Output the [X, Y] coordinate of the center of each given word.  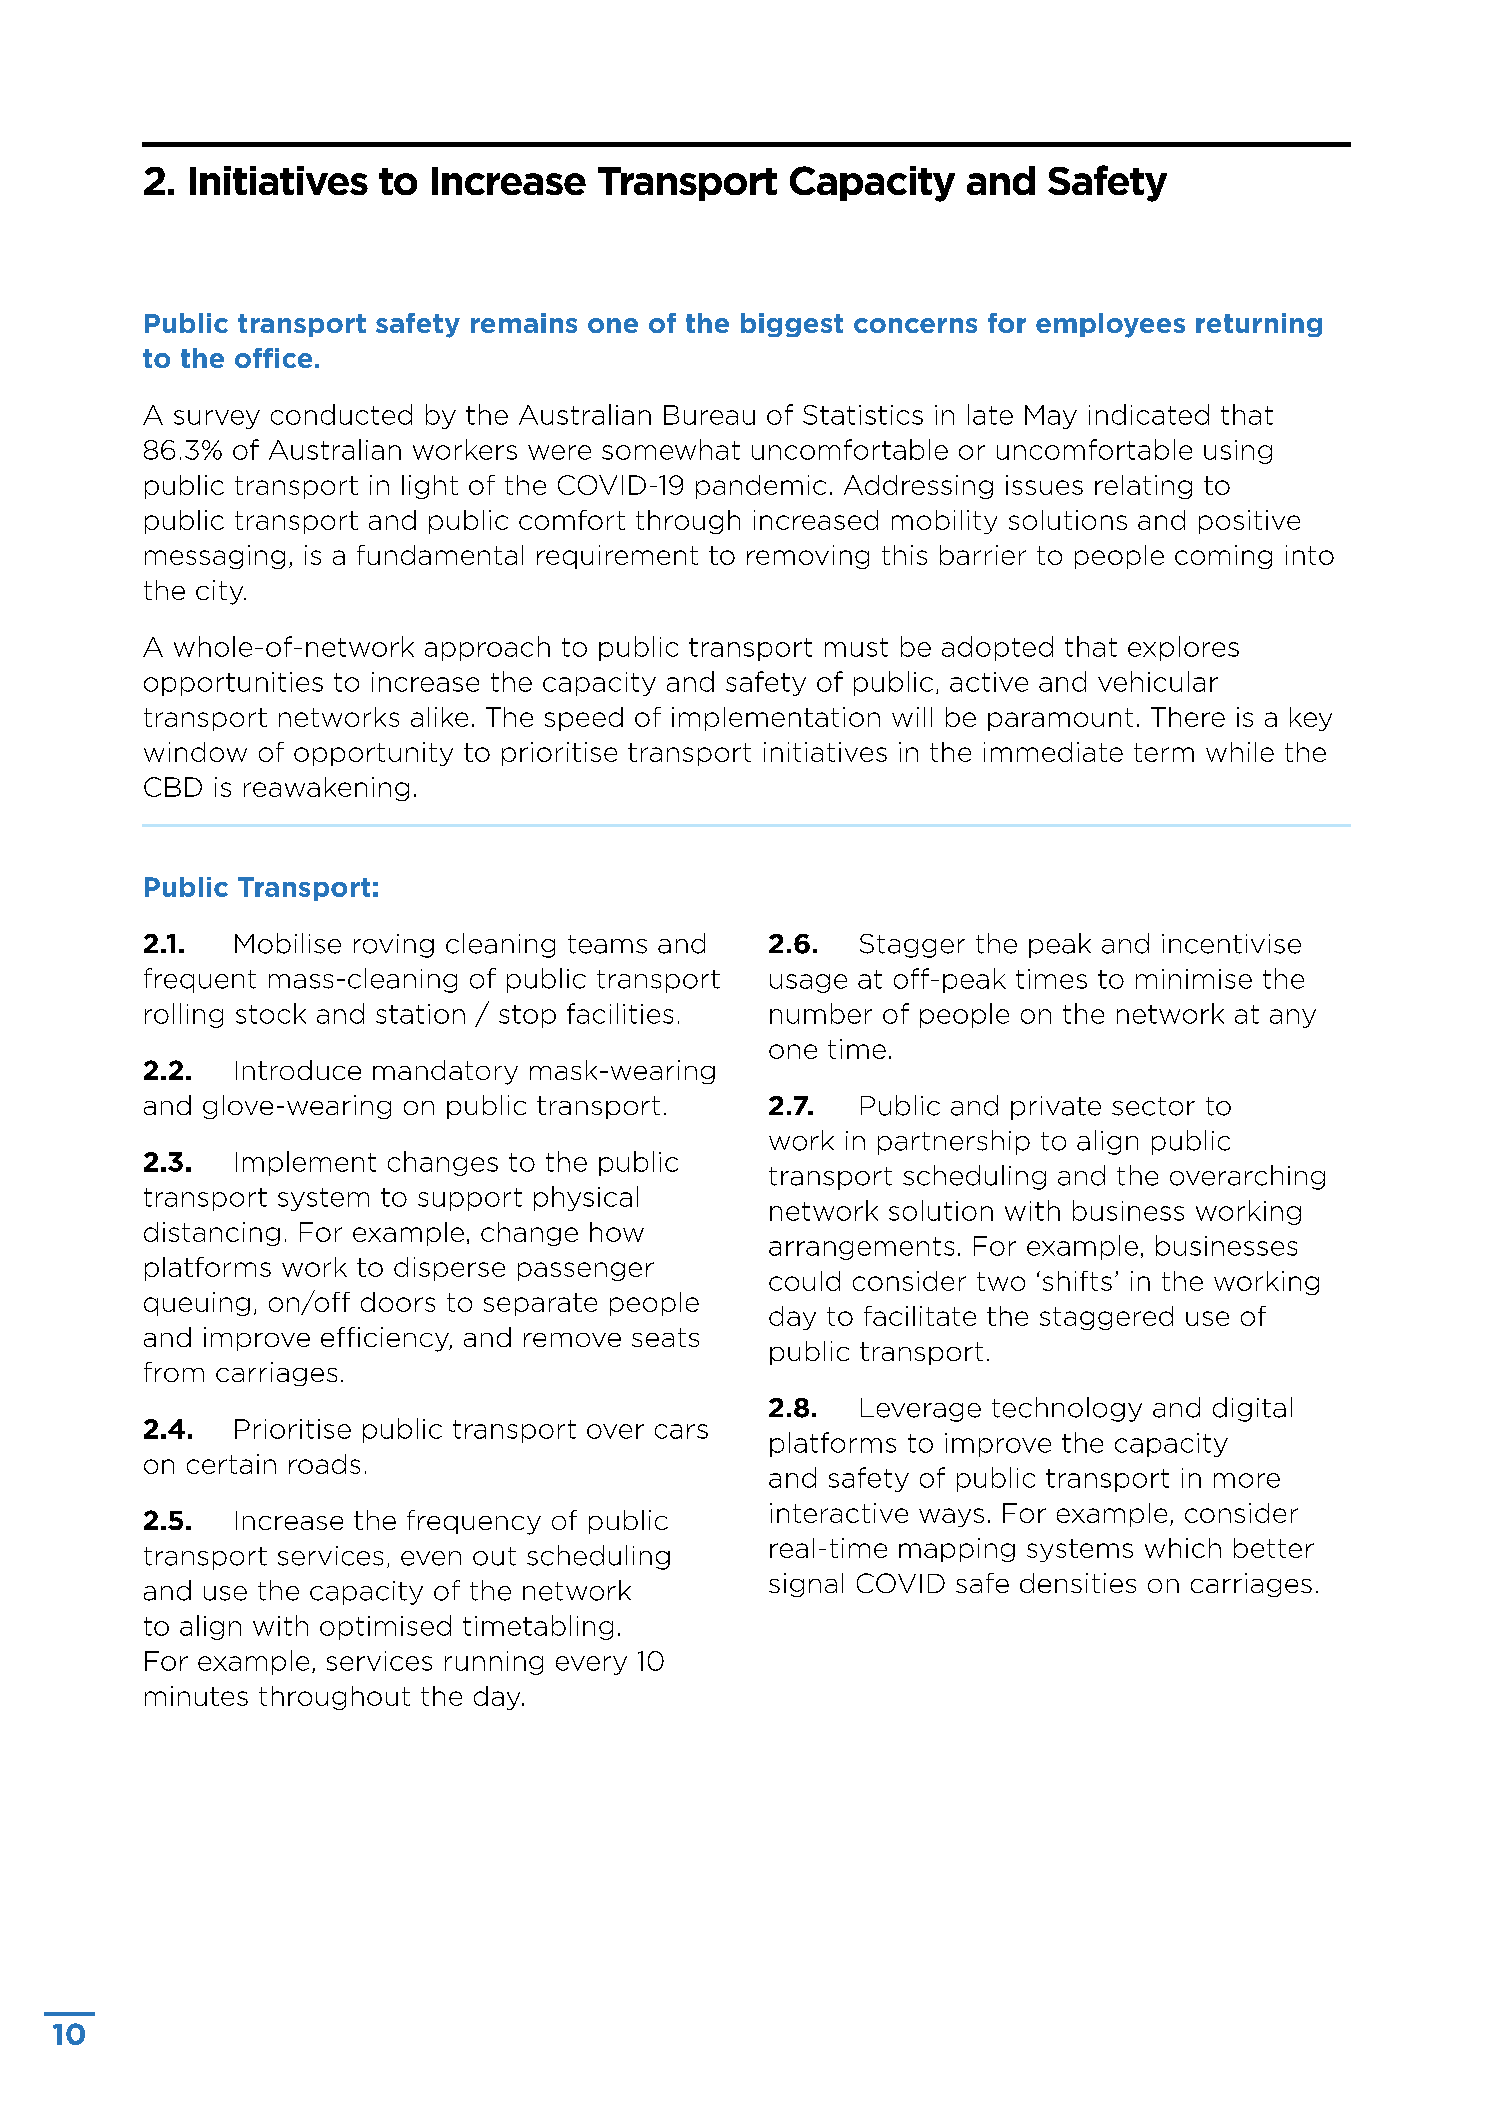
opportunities [233, 684]
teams [607, 944]
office [273, 358]
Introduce [298, 1070]
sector [1153, 1106]
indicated [1149, 414]
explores [1183, 648]
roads [324, 1464]
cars [681, 1431]
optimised [385, 1627]
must [856, 647]
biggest [792, 325]
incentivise [1231, 944]
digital [1252, 1409]
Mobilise [288, 943]
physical [586, 1198]
